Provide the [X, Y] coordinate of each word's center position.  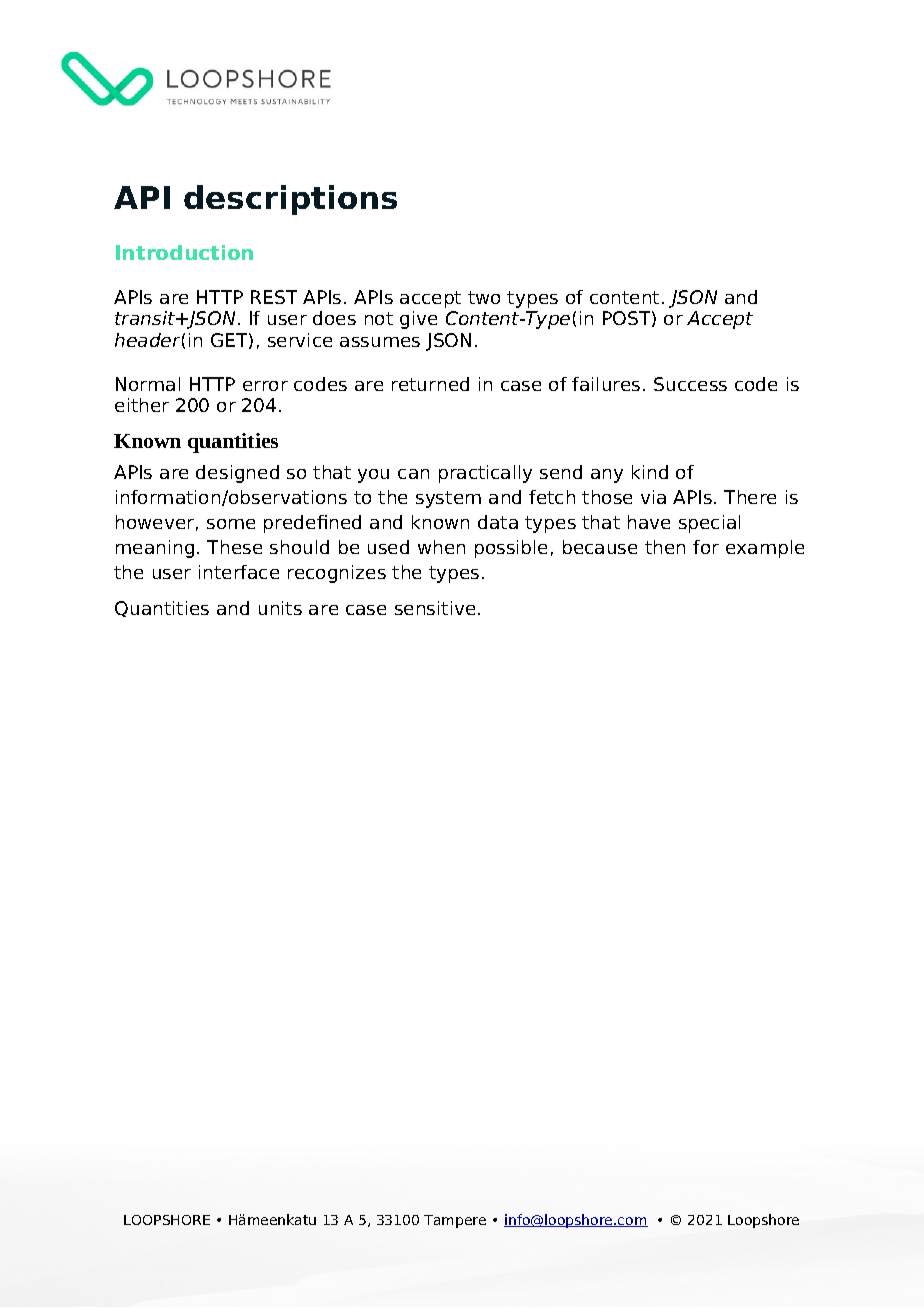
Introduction [184, 252]
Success [690, 384]
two [484, 297]
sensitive [435, 608]
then [665, 547]
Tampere [455, 1221]
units [280, 608]
